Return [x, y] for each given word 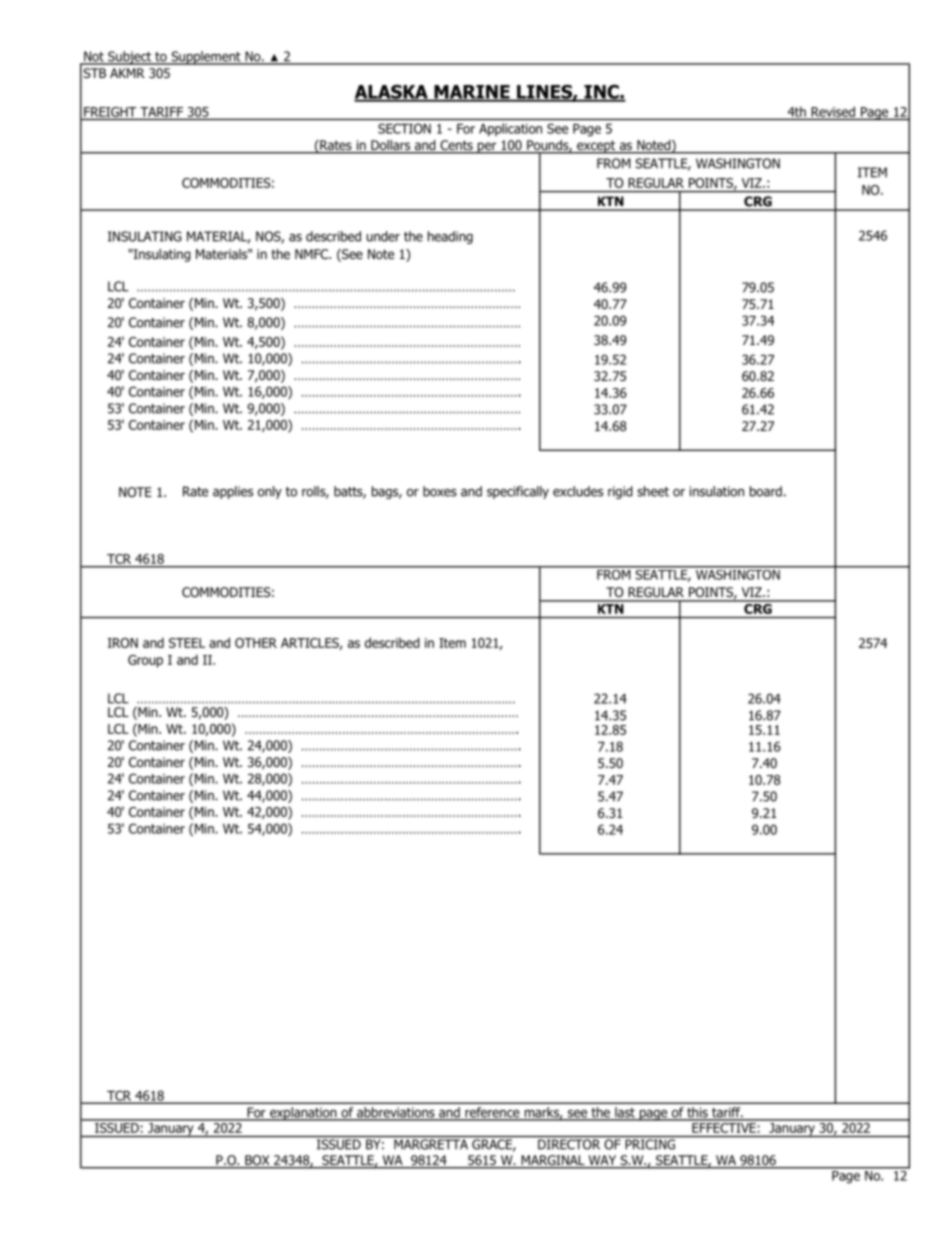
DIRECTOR [569, 1144]
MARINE [472, 93]
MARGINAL [553, 1161]
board [766, 491]
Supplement [206, 58]
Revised [833, 111]
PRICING [650, 1144]
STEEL [187, 643]
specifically [518, 492]
